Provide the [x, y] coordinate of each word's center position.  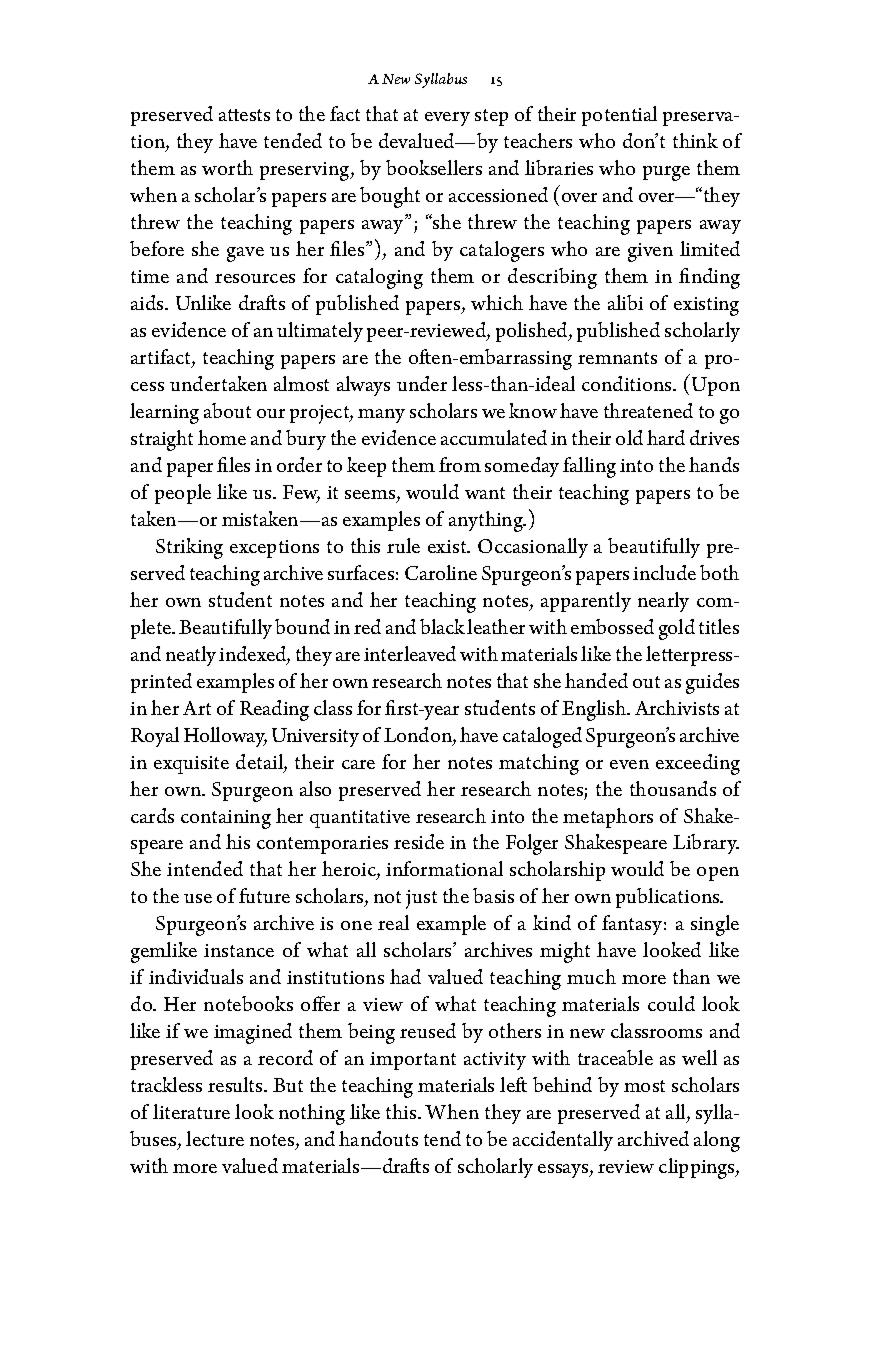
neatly [191, 656]
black [442, 626]
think [695, 140]
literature [191, 1111]
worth [227, 167]
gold [677, 629]
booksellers [434, 167]
